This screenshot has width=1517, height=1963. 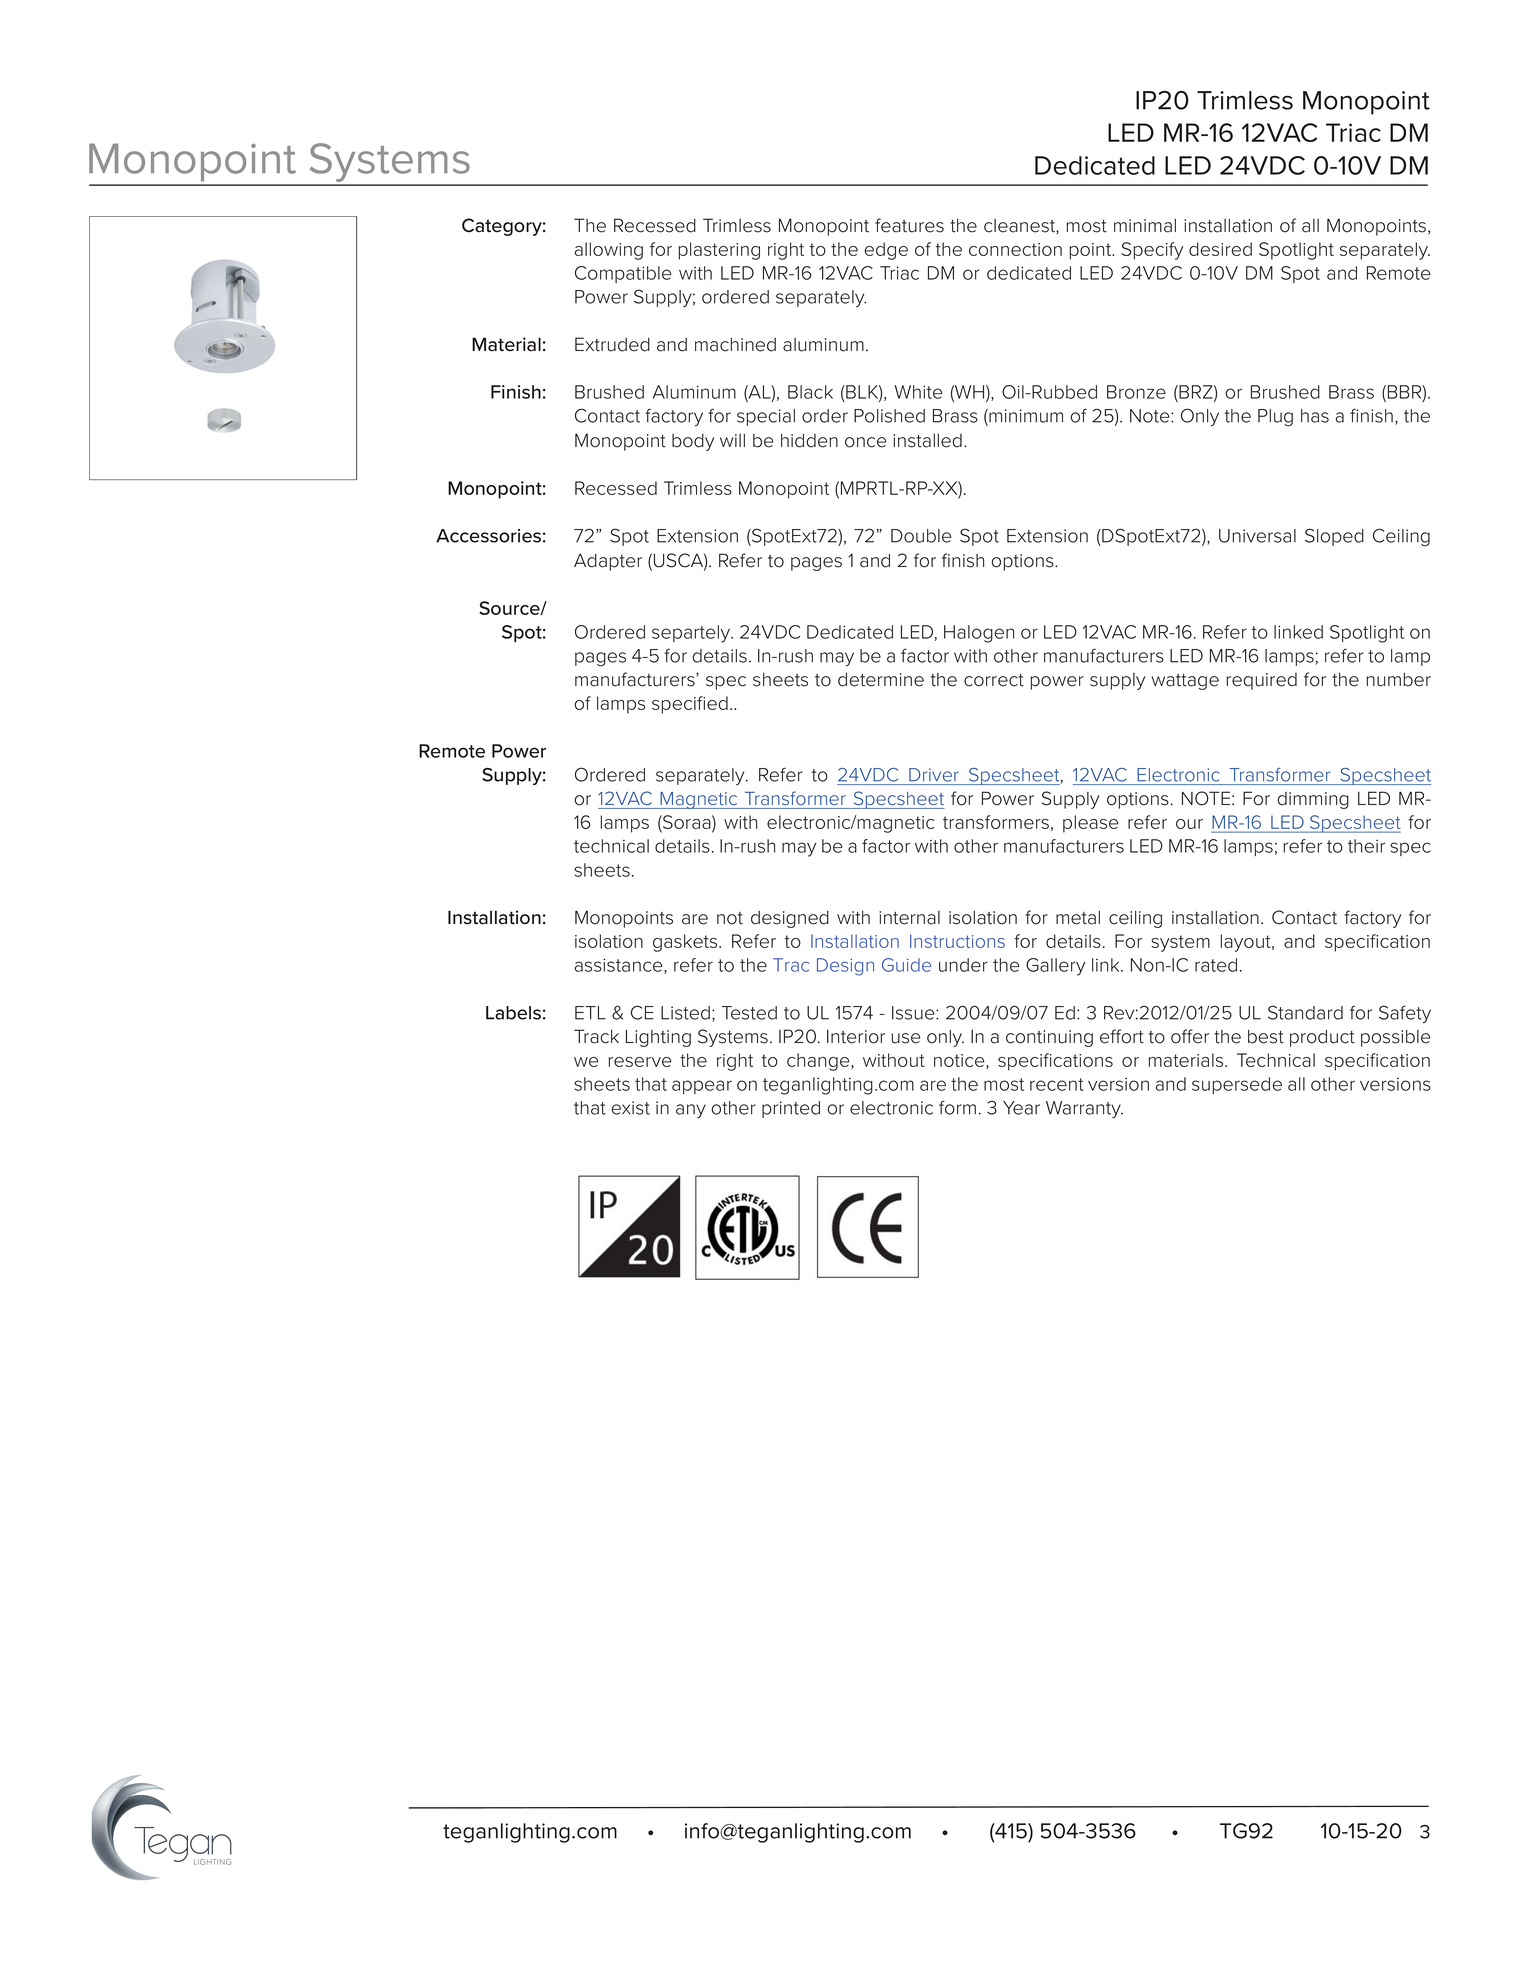 I want to click on connection, so click(x=1015, y=249).
